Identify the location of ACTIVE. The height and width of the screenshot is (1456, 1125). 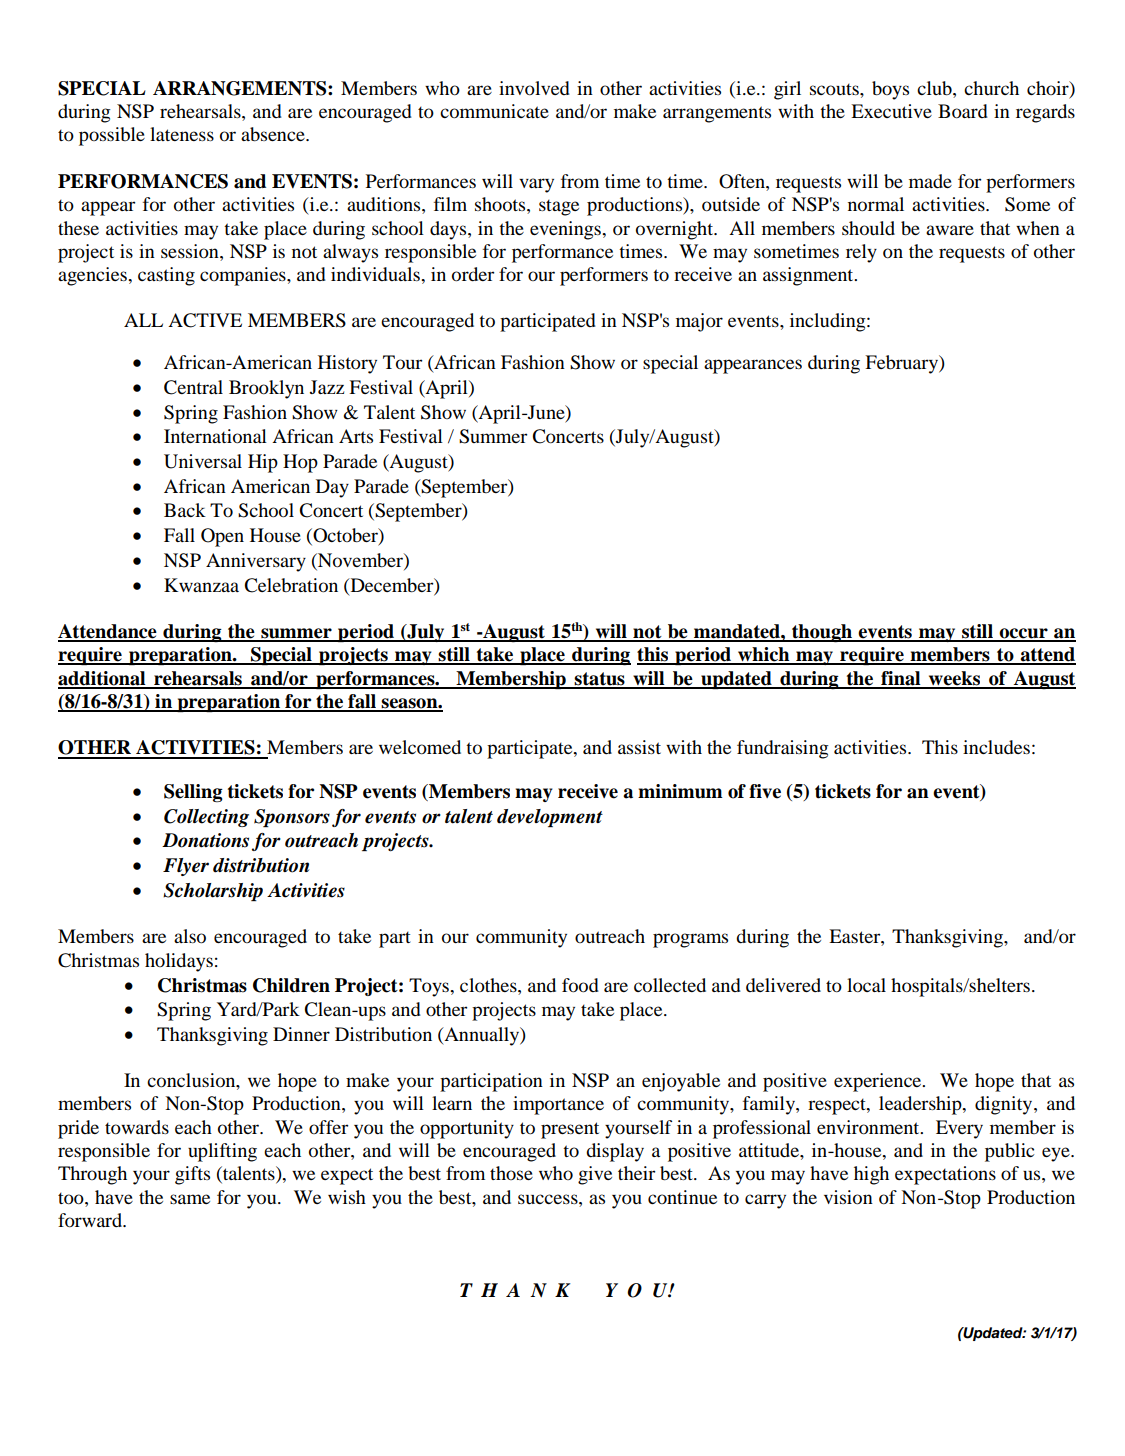
(205, 320).
